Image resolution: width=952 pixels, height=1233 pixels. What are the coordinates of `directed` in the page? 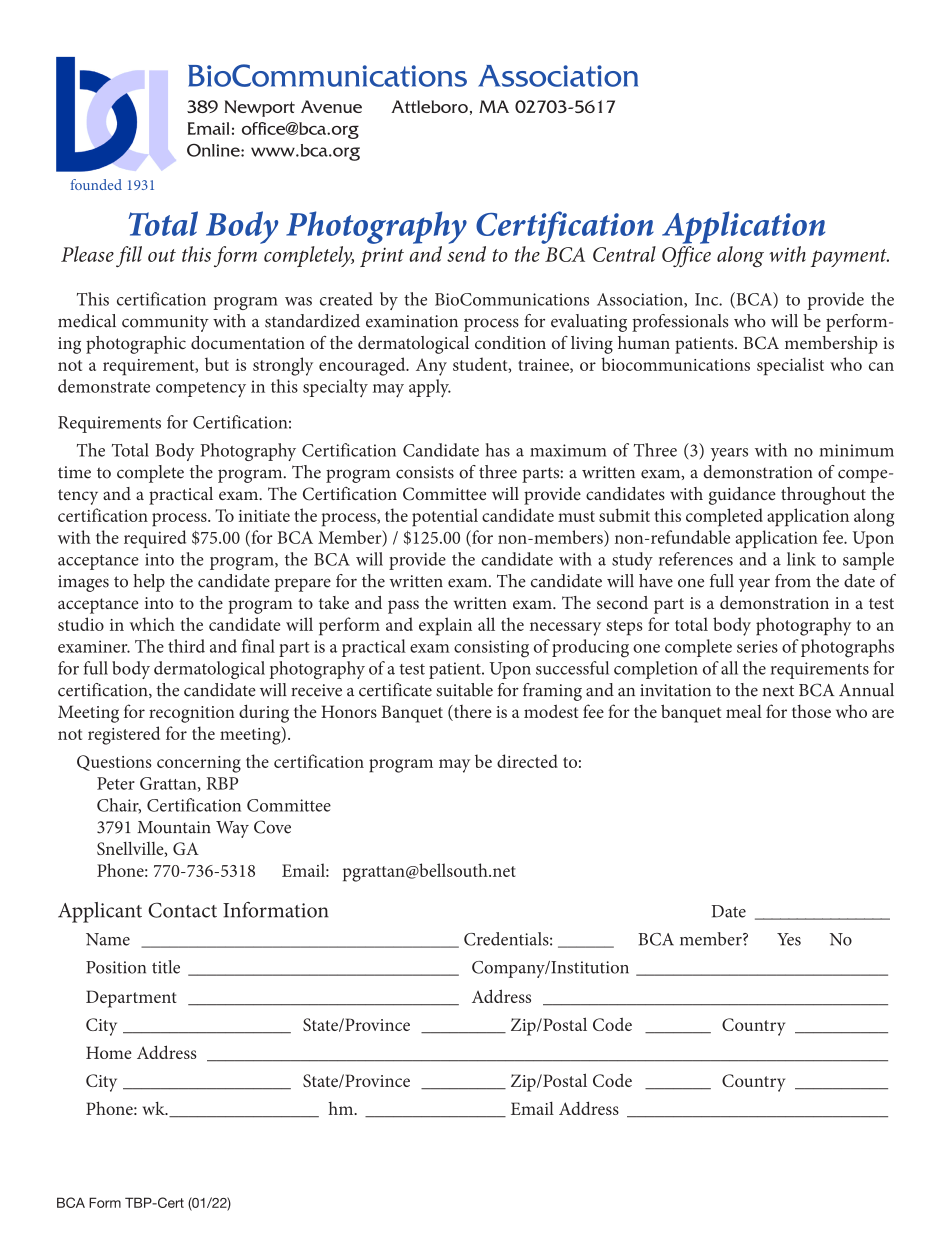 It's located at (527, 761).
